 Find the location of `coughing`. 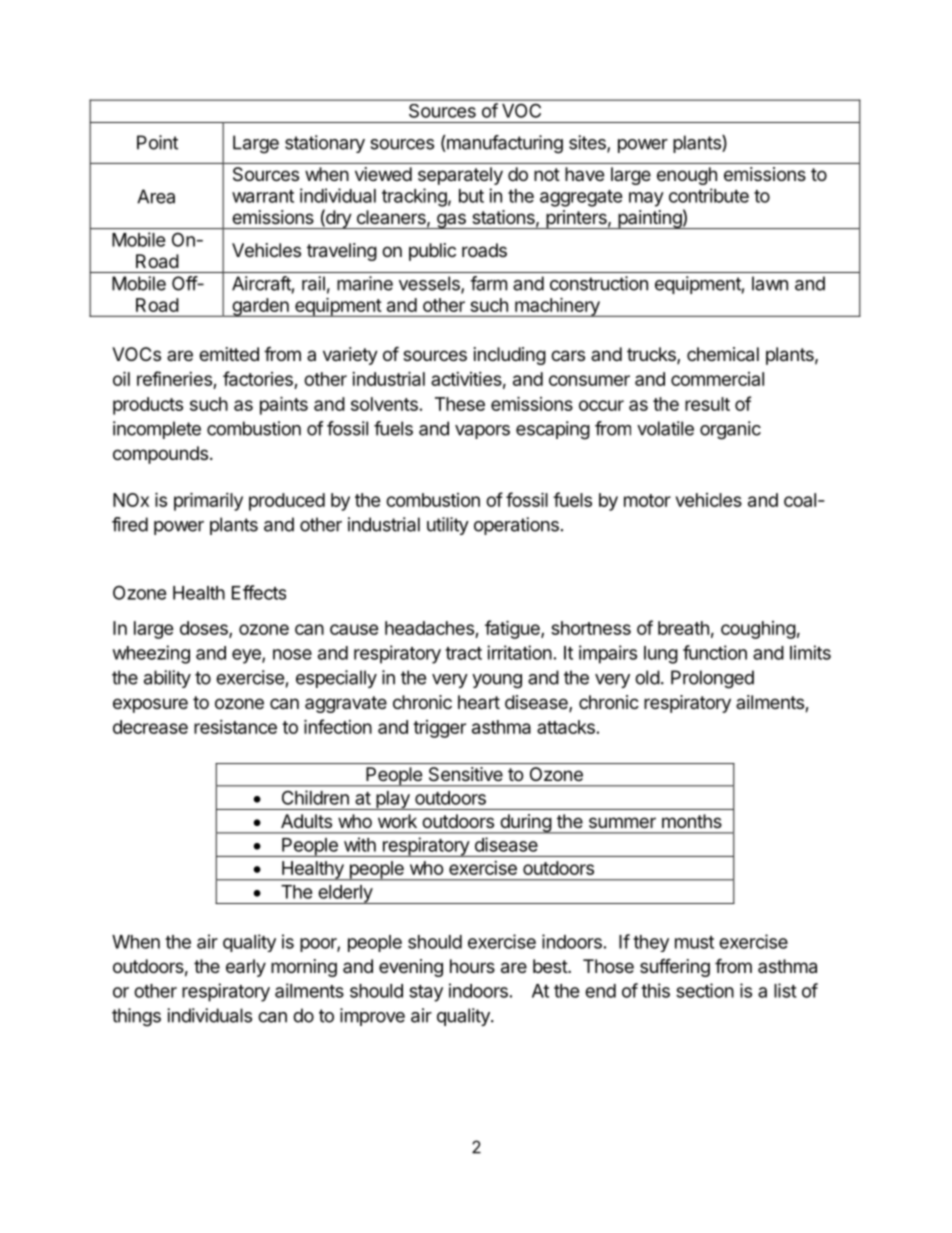

coughing is located at coordinates (758, 630).
